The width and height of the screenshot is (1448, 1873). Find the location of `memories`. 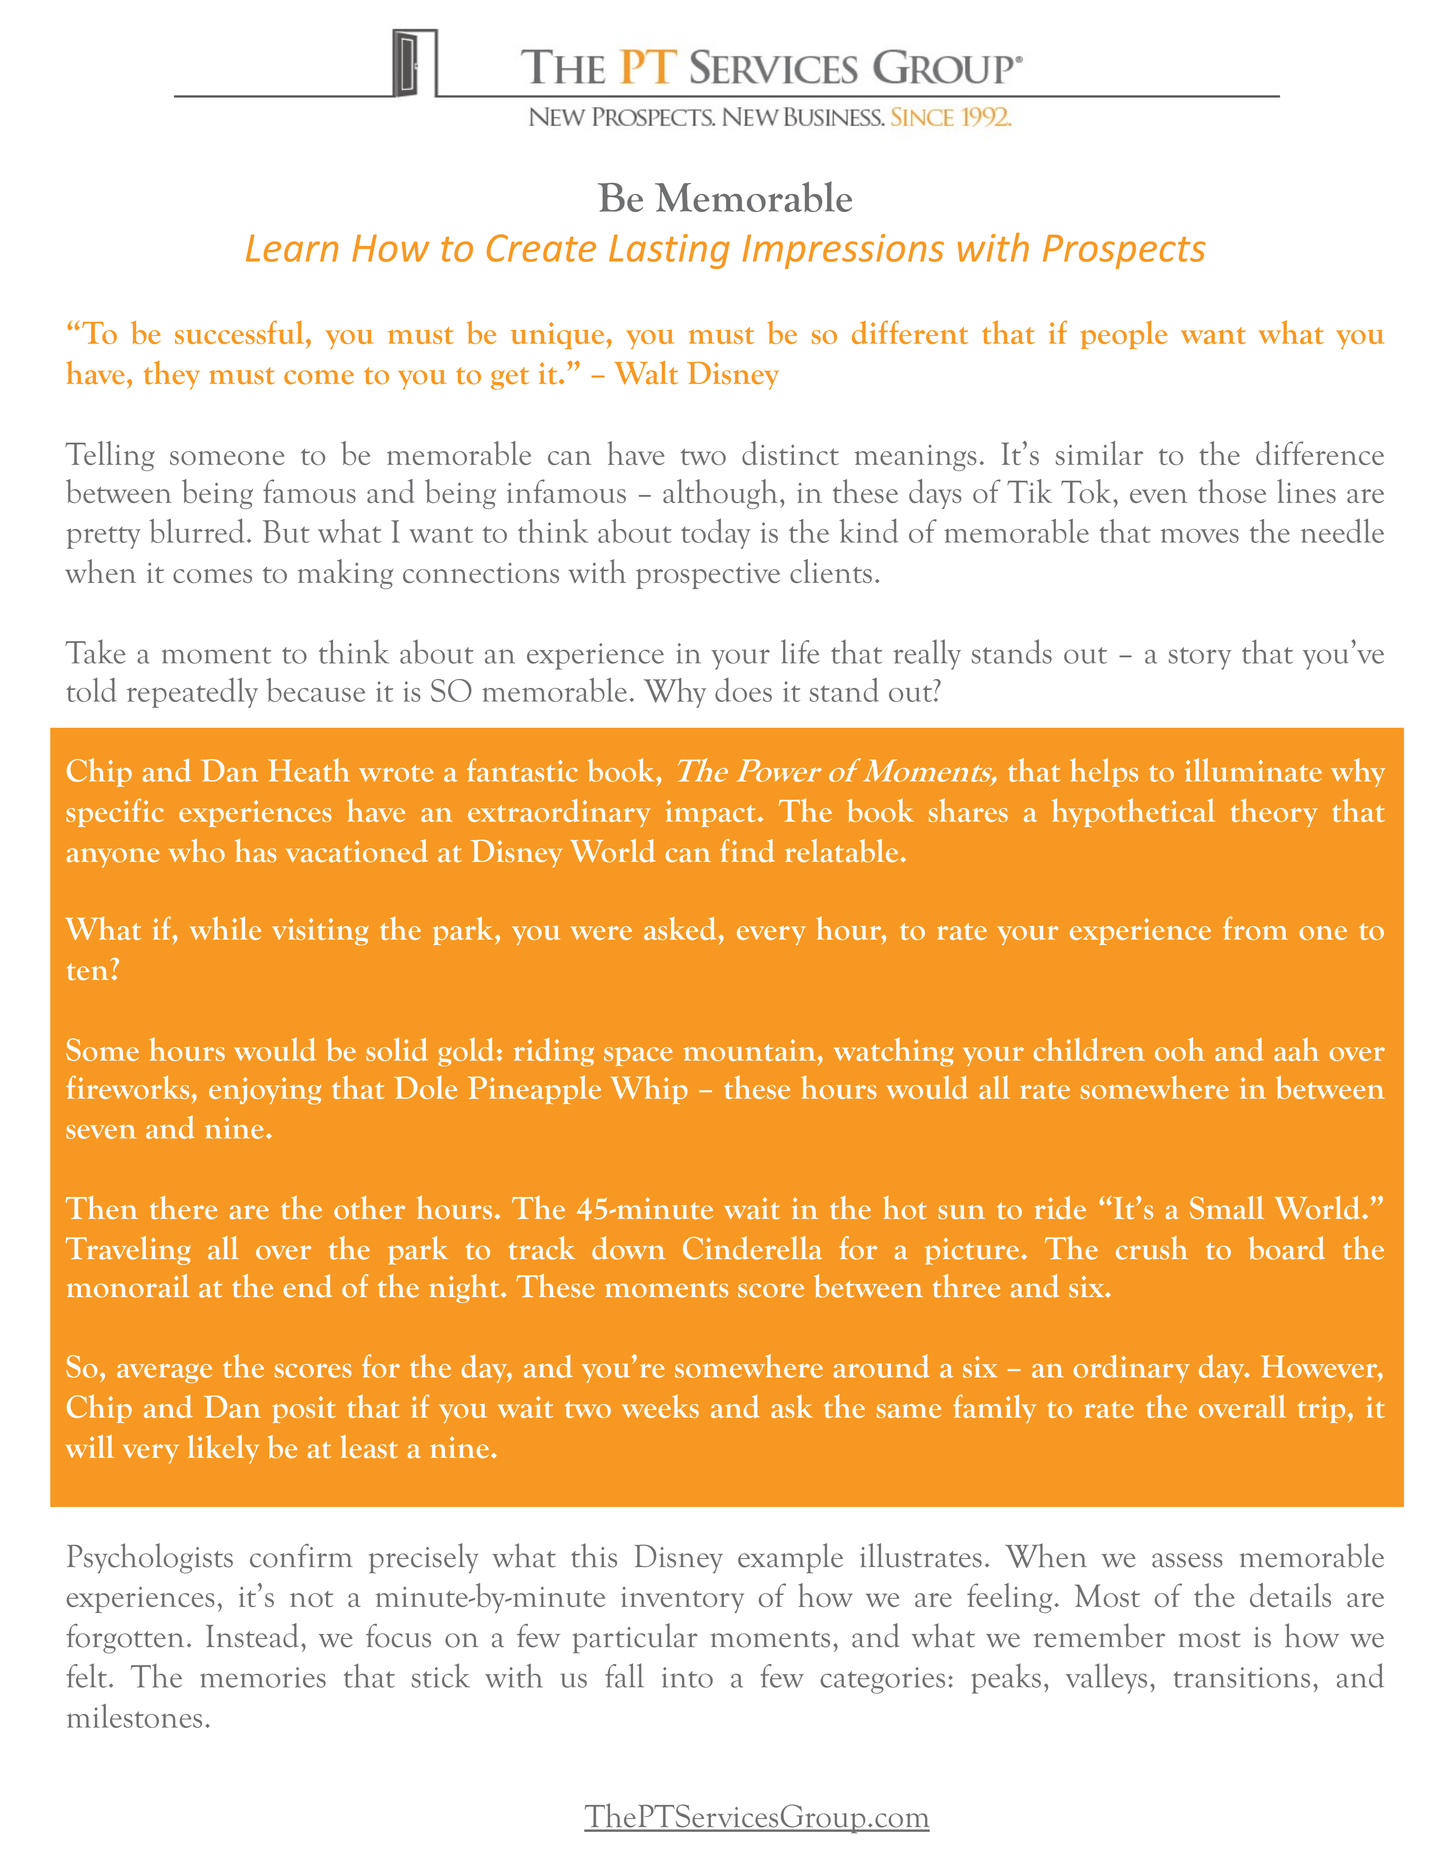

memories is located at coordinates (263, 1677).
